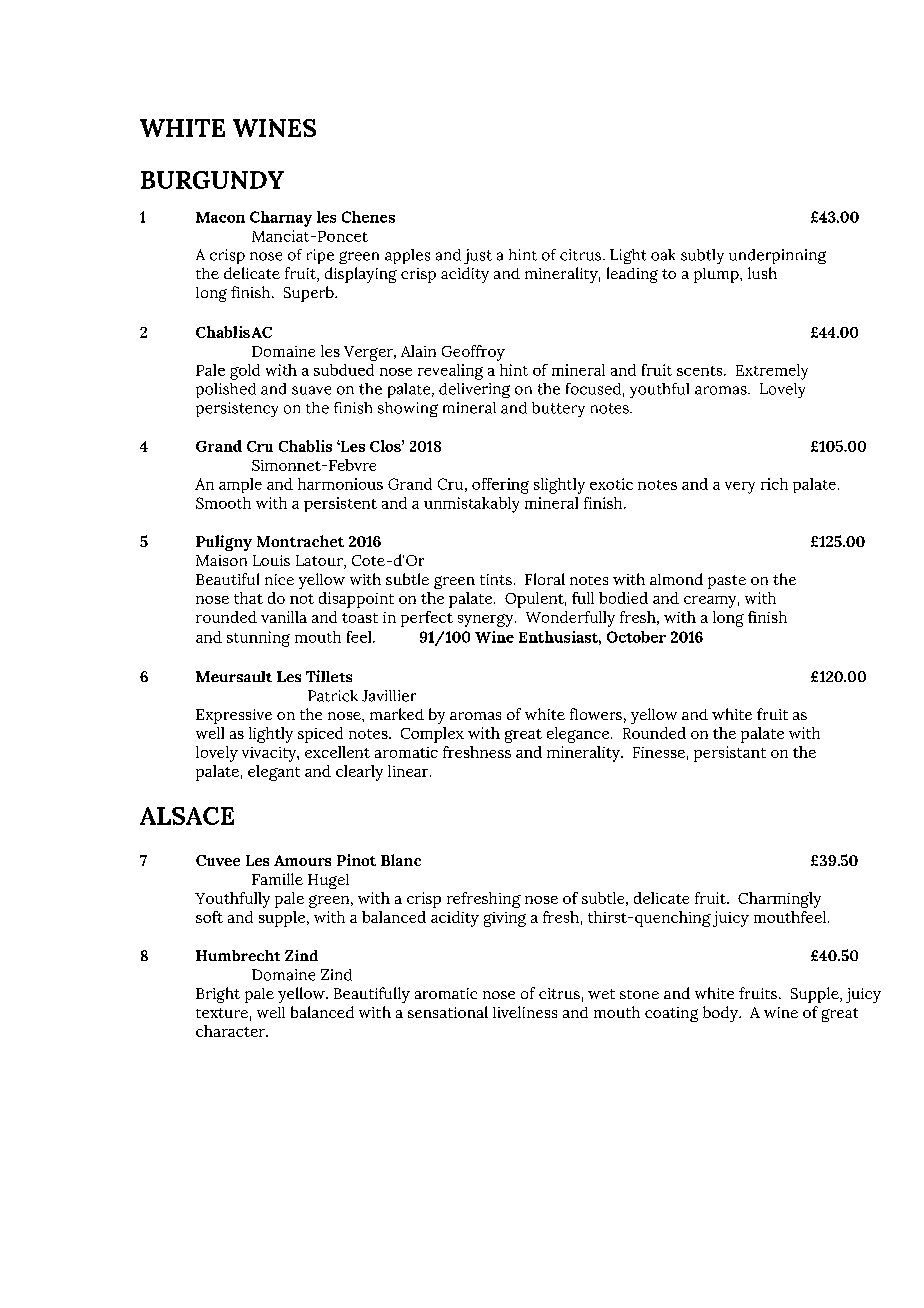 The height and width of the screenshot is (1308, 924). I want to click on ample, so click(240, 485).
